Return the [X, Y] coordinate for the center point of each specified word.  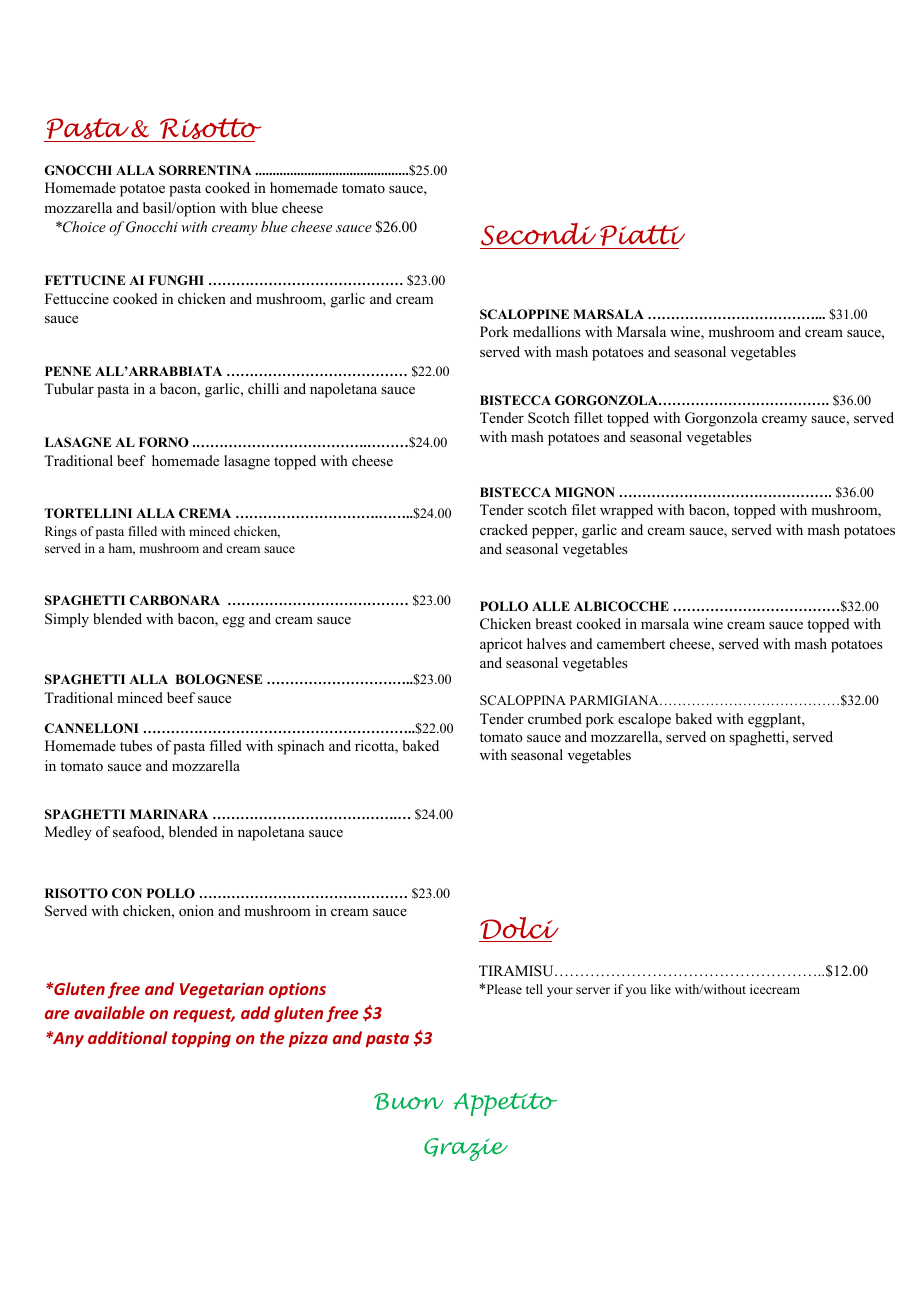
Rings [61, 532]
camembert [631, 643]
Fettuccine [77, 298]
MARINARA [169, 814]
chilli [263, 388]
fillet [588, 417]
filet [583, 509]
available [109, 1012]
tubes [136, 745]
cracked [504, 529]
